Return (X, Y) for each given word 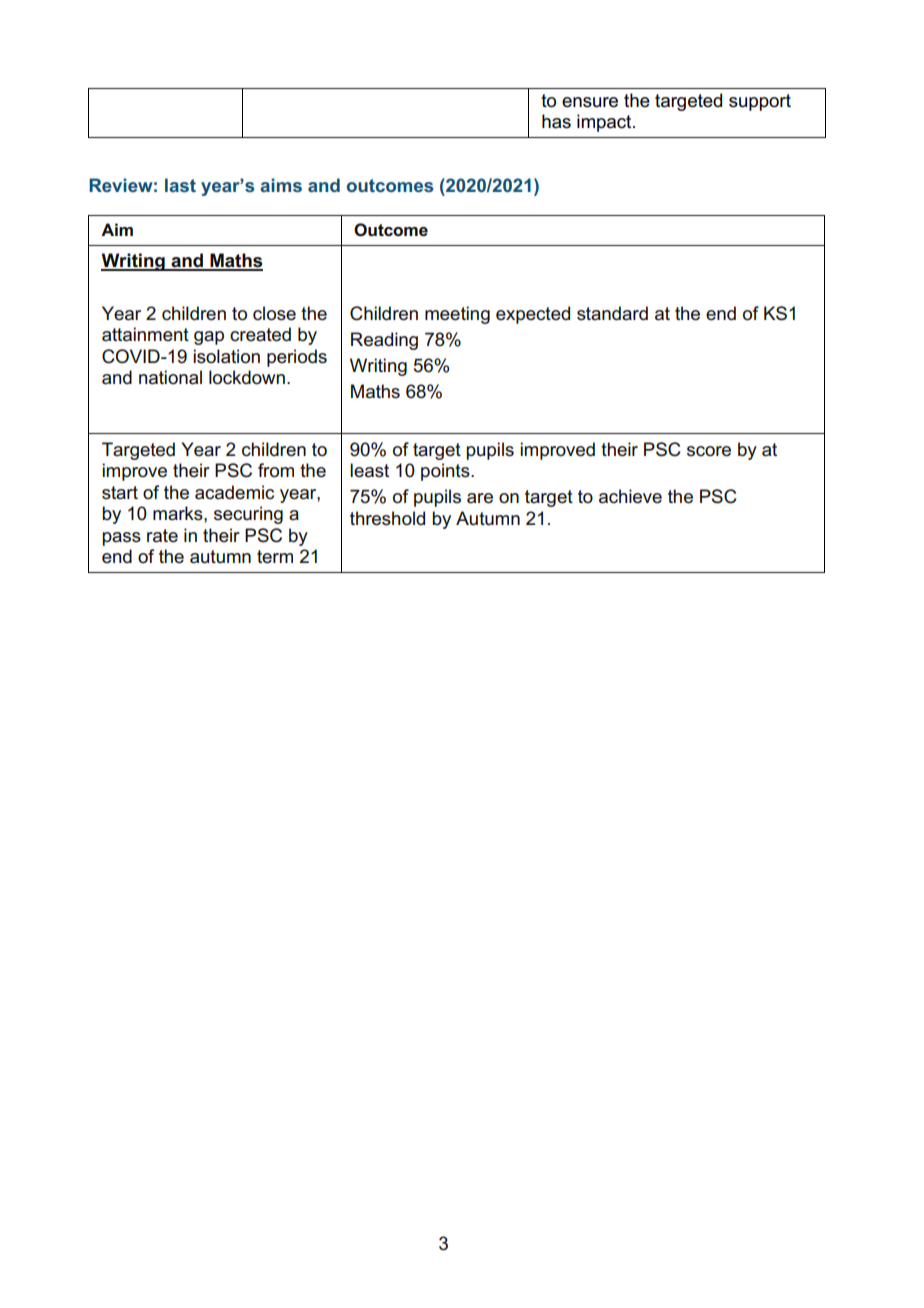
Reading (384, 341)
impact (605, 123)
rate (162, 536)
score (709, 451)
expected (533, 315)
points (446, 472)
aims (281, 185)
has (556, 121)
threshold (387, 518)
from (276, 470)
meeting (457, 315)
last (180, 185)
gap (209, 338)
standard (612, 313)
